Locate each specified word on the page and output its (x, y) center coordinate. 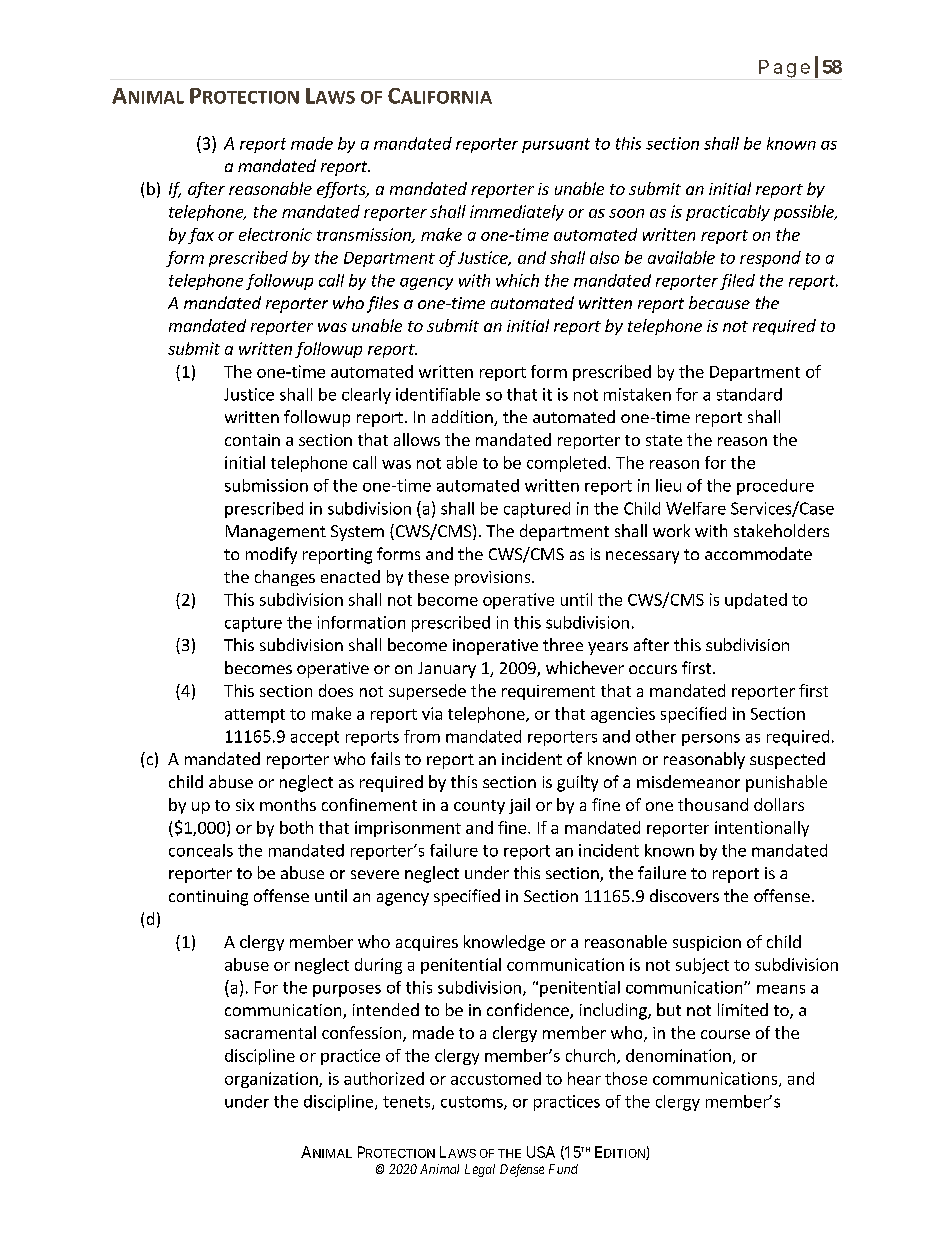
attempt (255, 716)
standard (749, 394)
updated (756, 601)
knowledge (504, 943)
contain (252, 440)
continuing (208, 898)
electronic (275, 234)
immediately (517, 213)
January (447, 670)
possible (805, 213)
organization (272, 1080)
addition (463, 418)
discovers (684, 895)
